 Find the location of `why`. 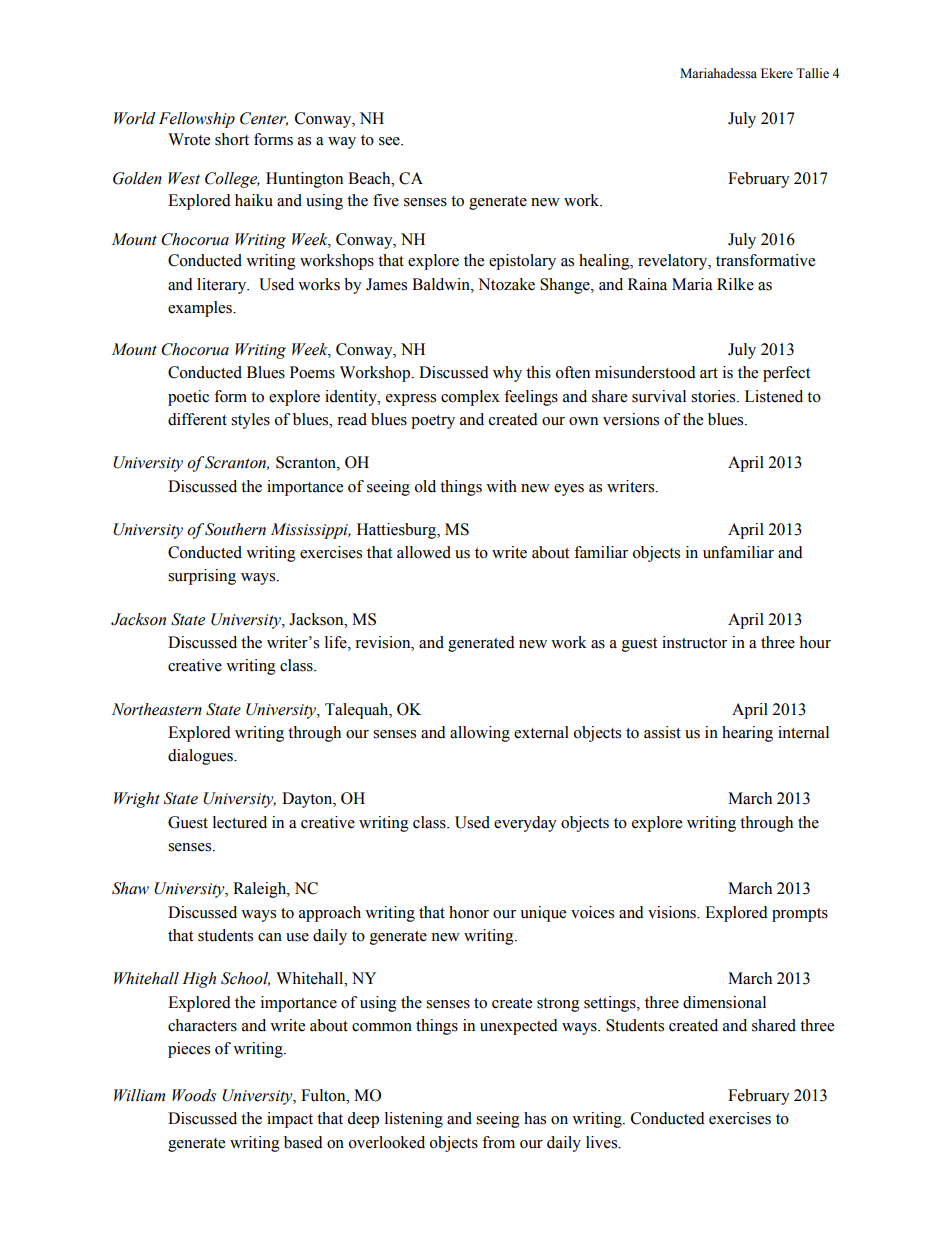

why is located at coordinates (507, 374).
